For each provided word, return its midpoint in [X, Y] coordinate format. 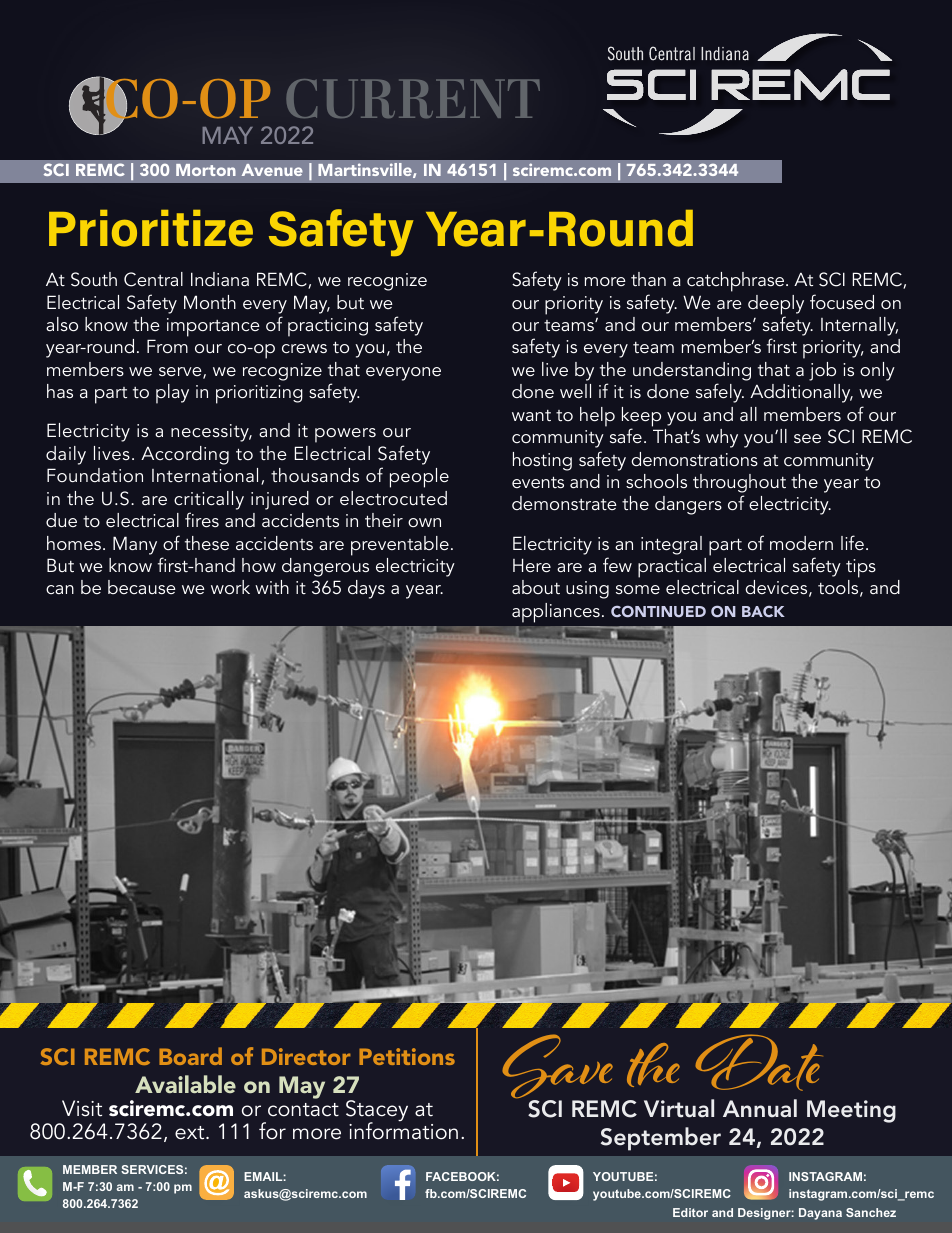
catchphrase [735, 282]
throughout [739, 483]
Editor [690, 1212]
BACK [763, 611]
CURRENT [413, 98]
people [419, 478]
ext [191, 1133]
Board [190, 1056]
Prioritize [151, 228]
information [403, 1130]
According [185, 455]
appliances [556, 613]
